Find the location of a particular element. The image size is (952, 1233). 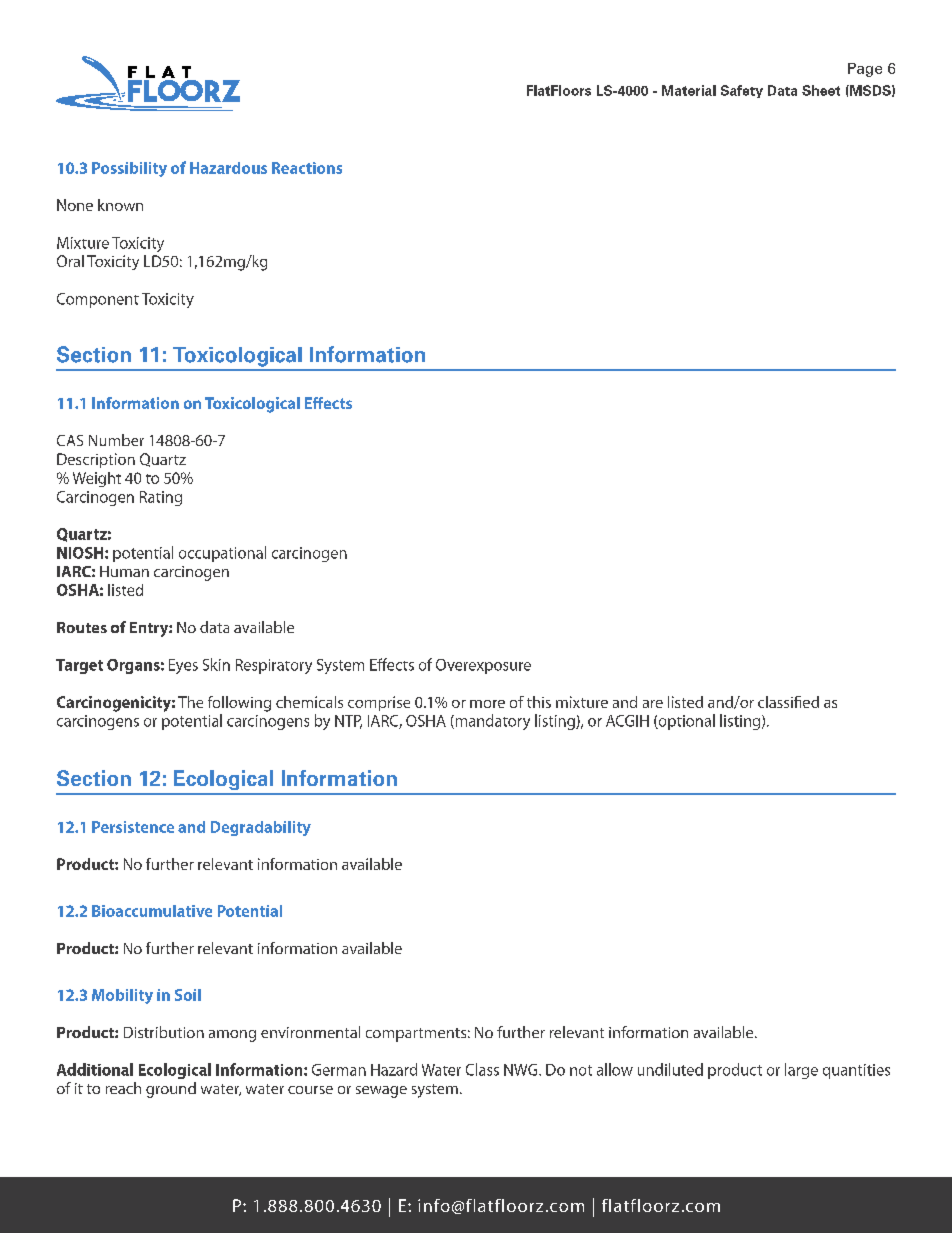

ground is located at coordinates (171, 1090).
